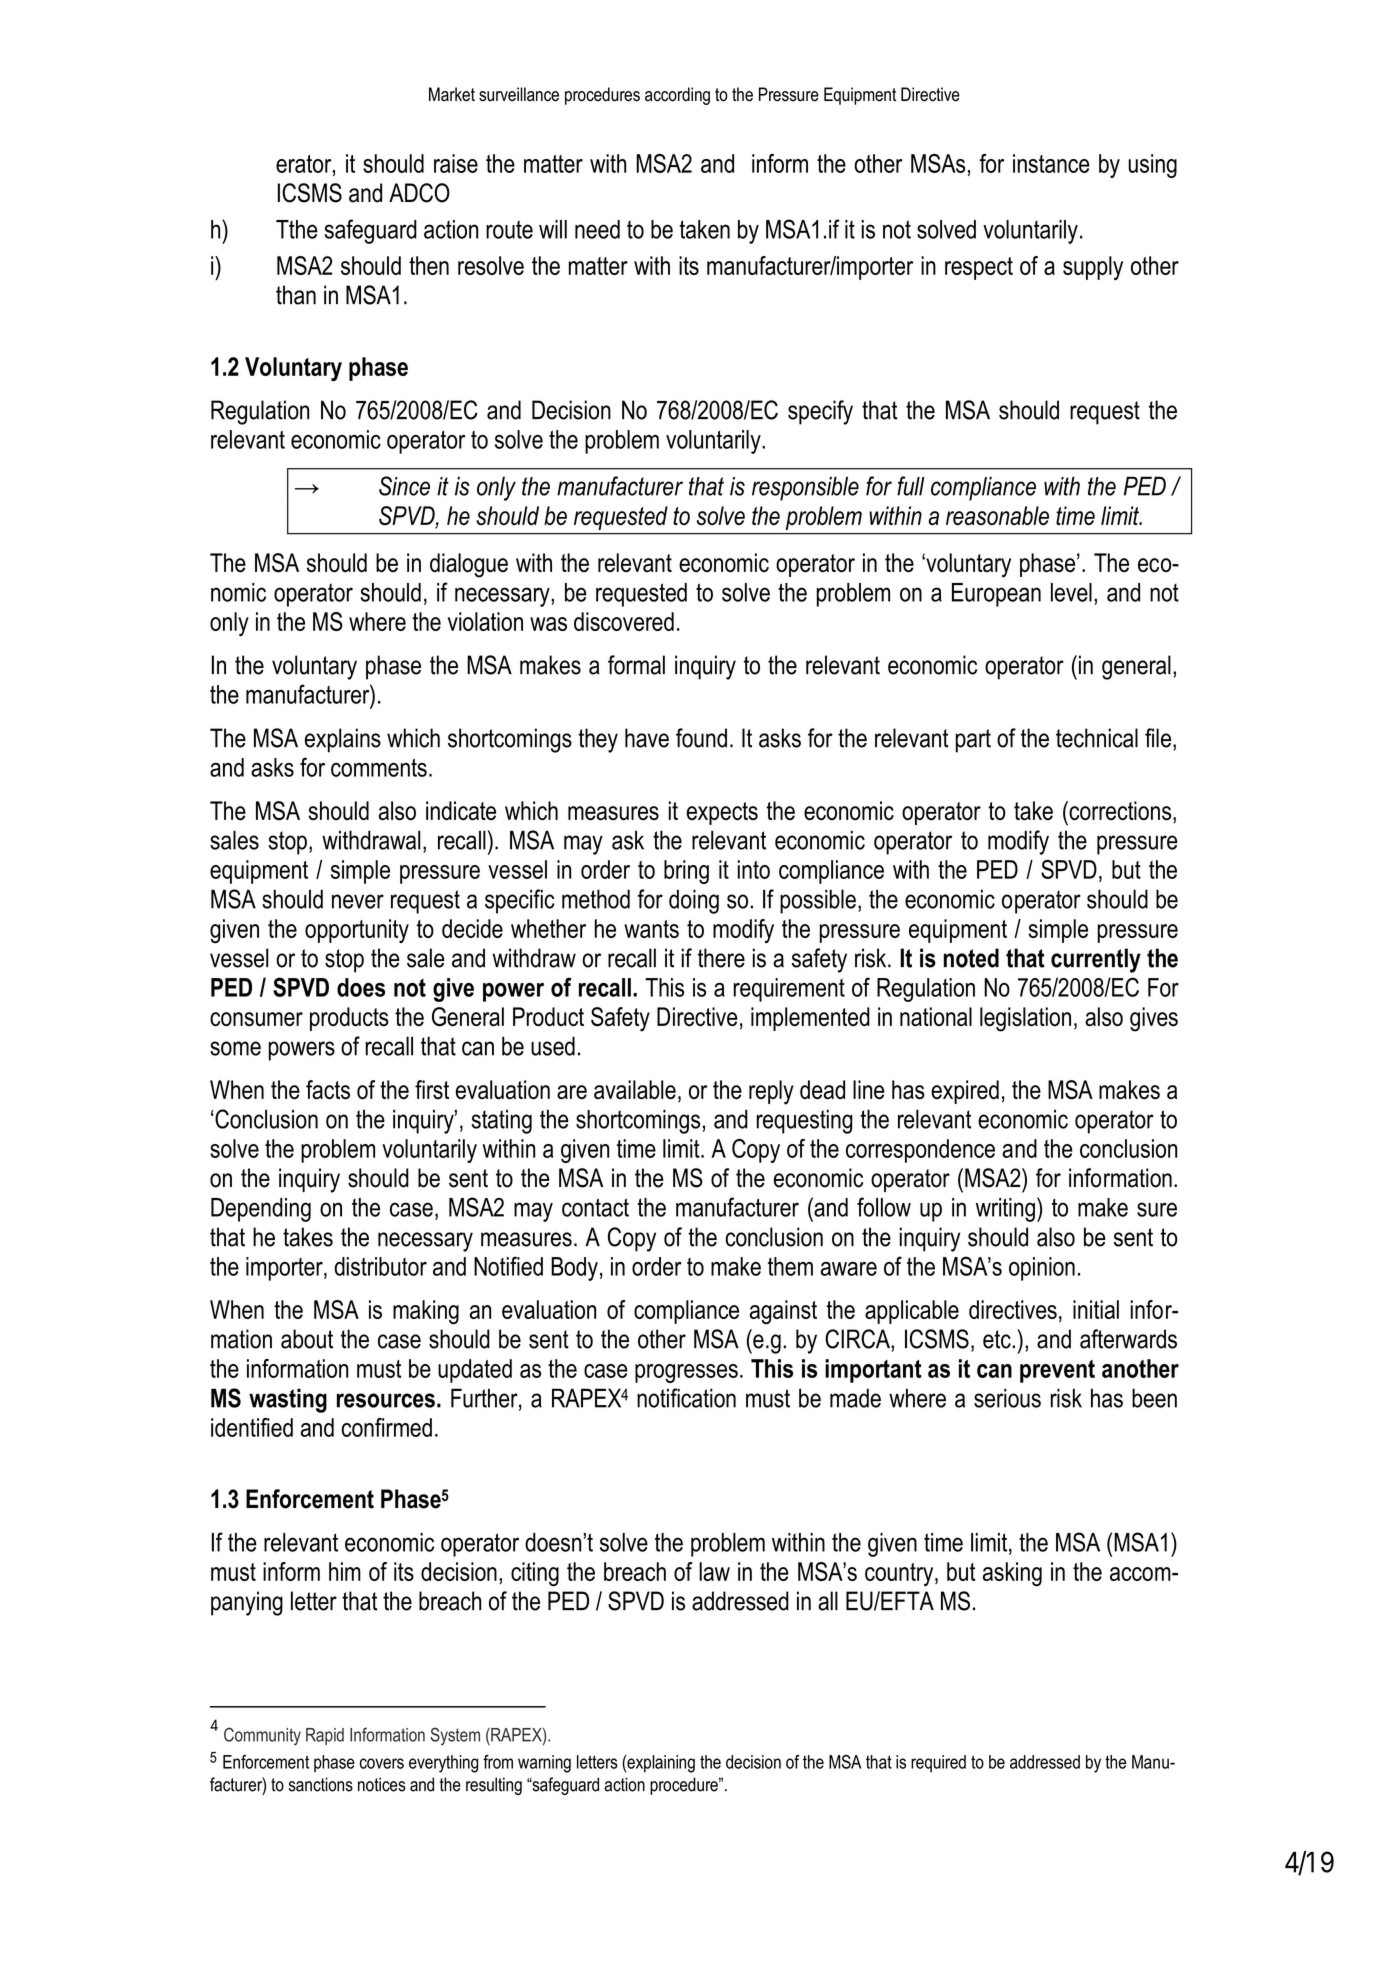  I want to click on Rapid, so click(325, 1736).
